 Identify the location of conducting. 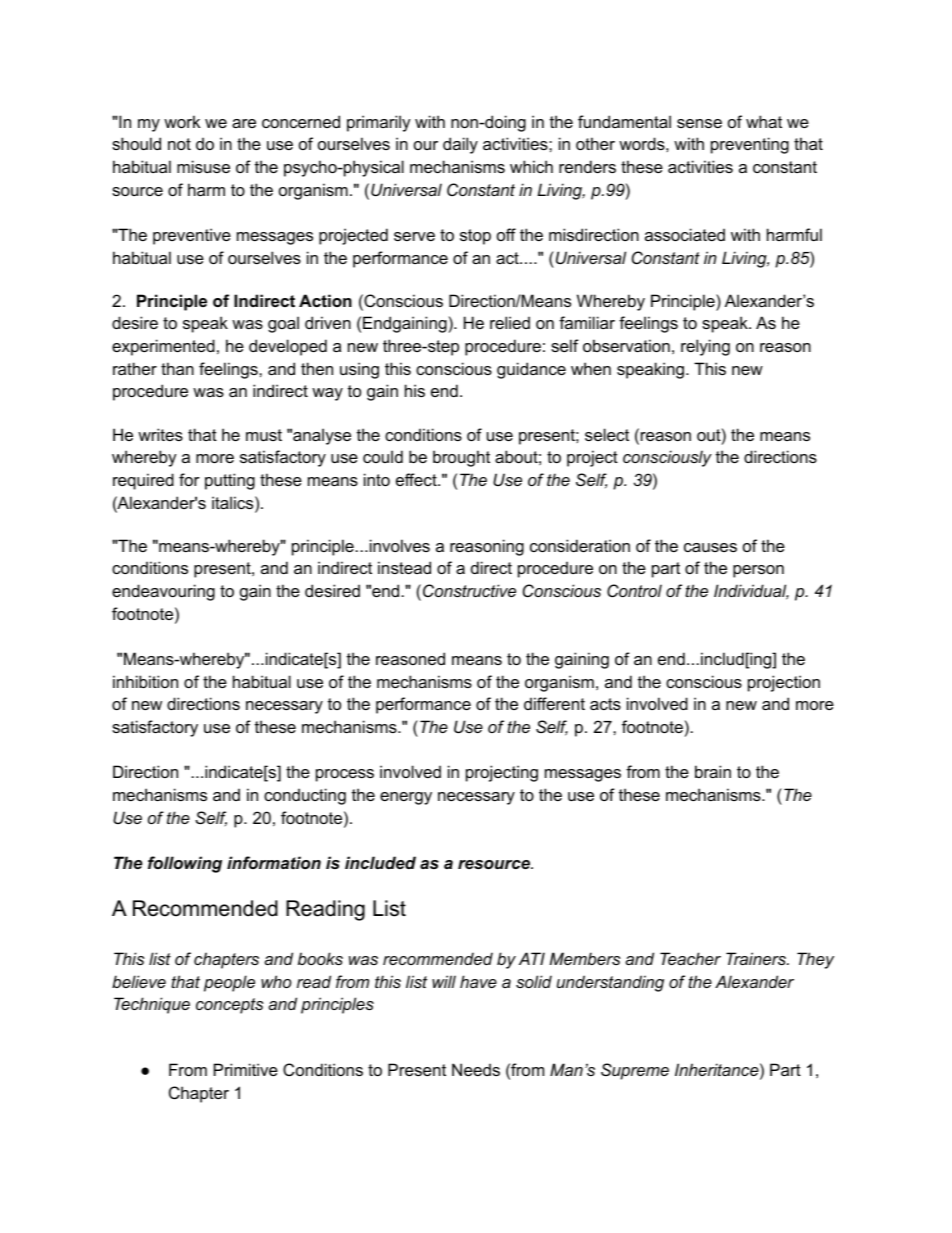
(305, 796).
